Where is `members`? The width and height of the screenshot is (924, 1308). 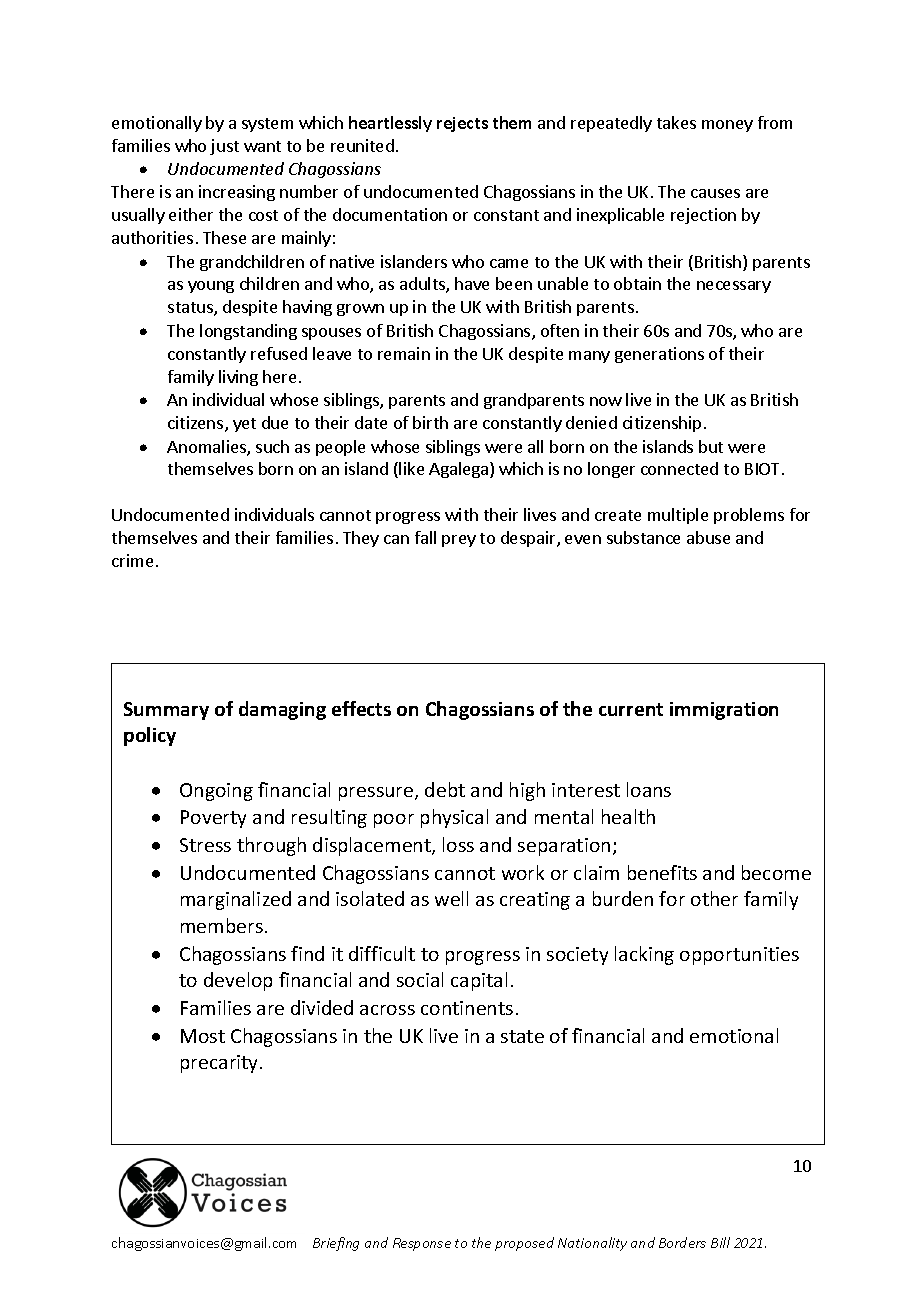
members is located at coordinates (222, 925).
